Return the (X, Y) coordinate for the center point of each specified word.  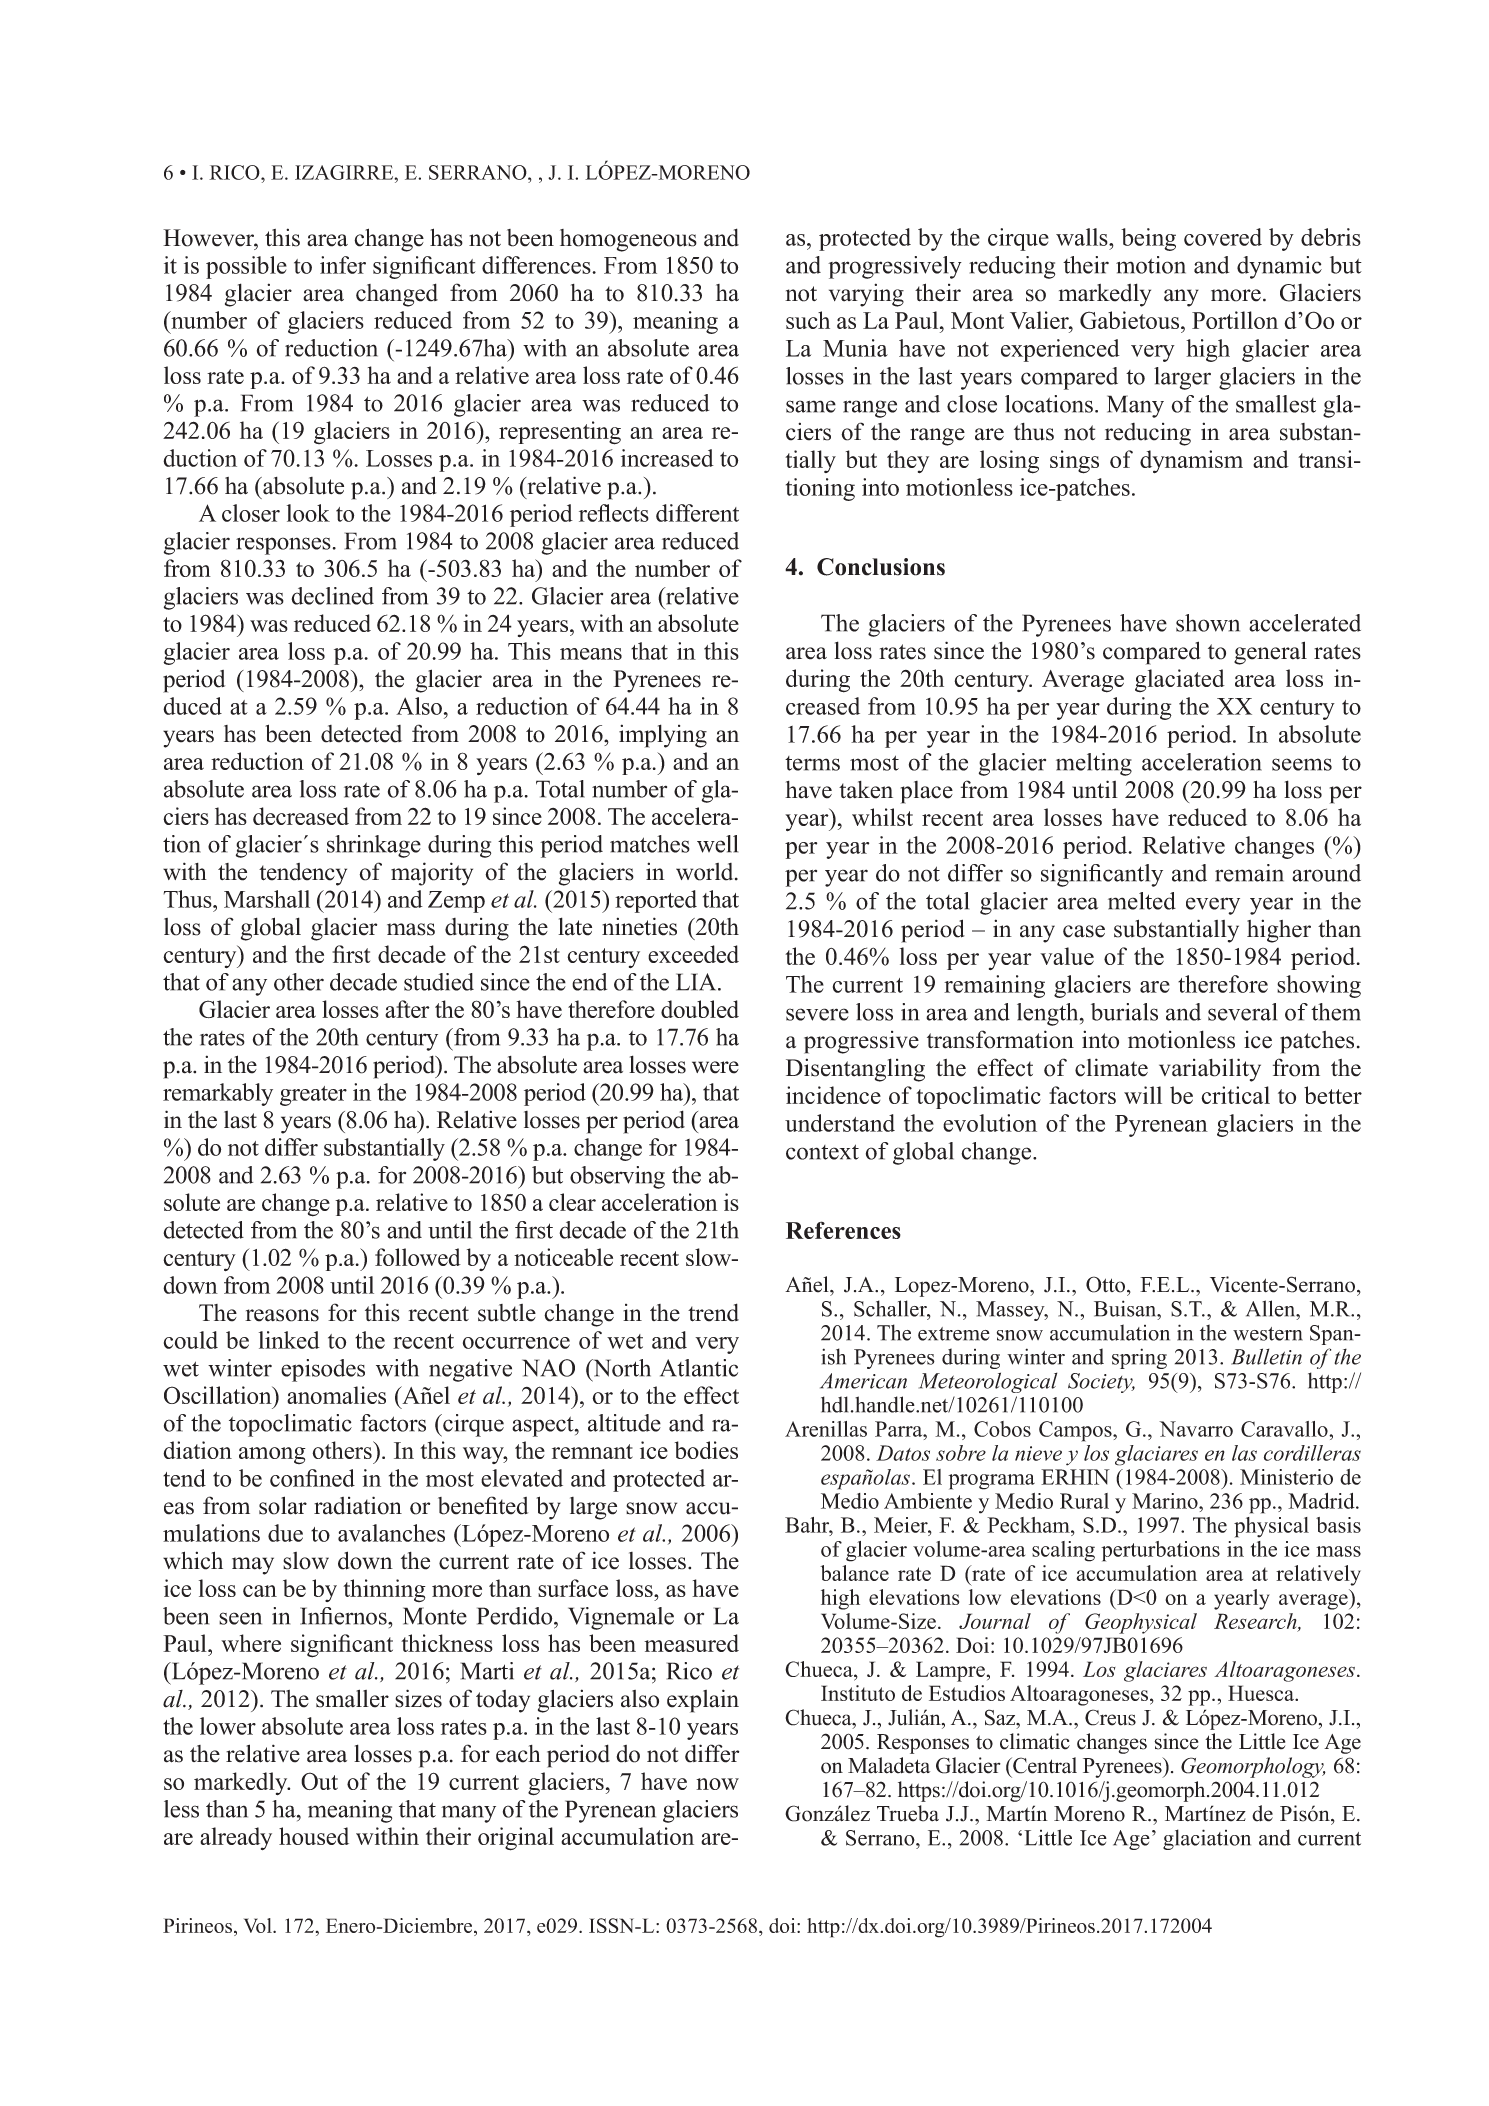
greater (313, 1096)
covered (1223, 237)
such (808, 320)
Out (319, 1781)
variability (1210, 1070)
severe (817, 1014)
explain (703, 1701)
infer (343, 265)
